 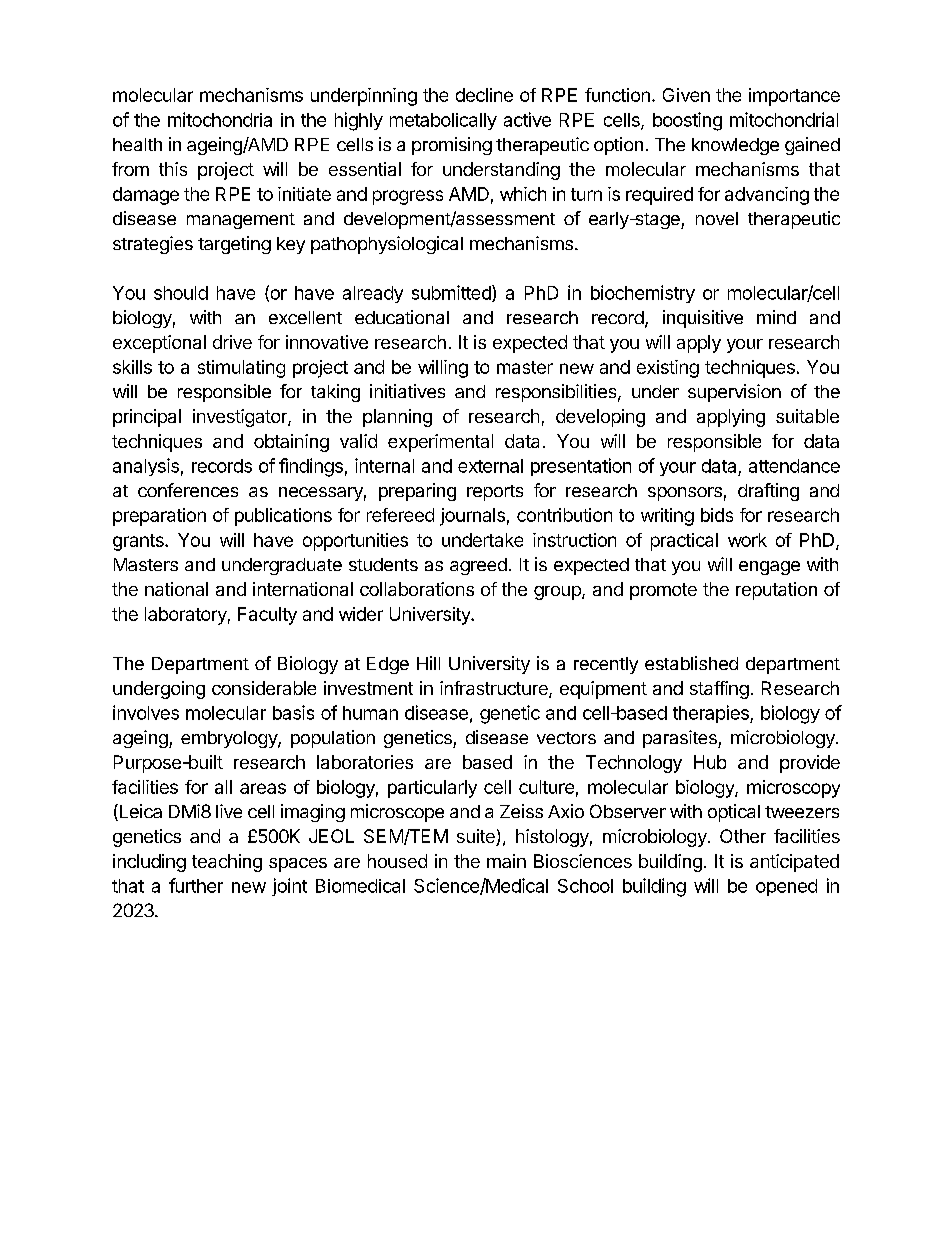 I want to click on metabolically, so click(x=443, y=121).
